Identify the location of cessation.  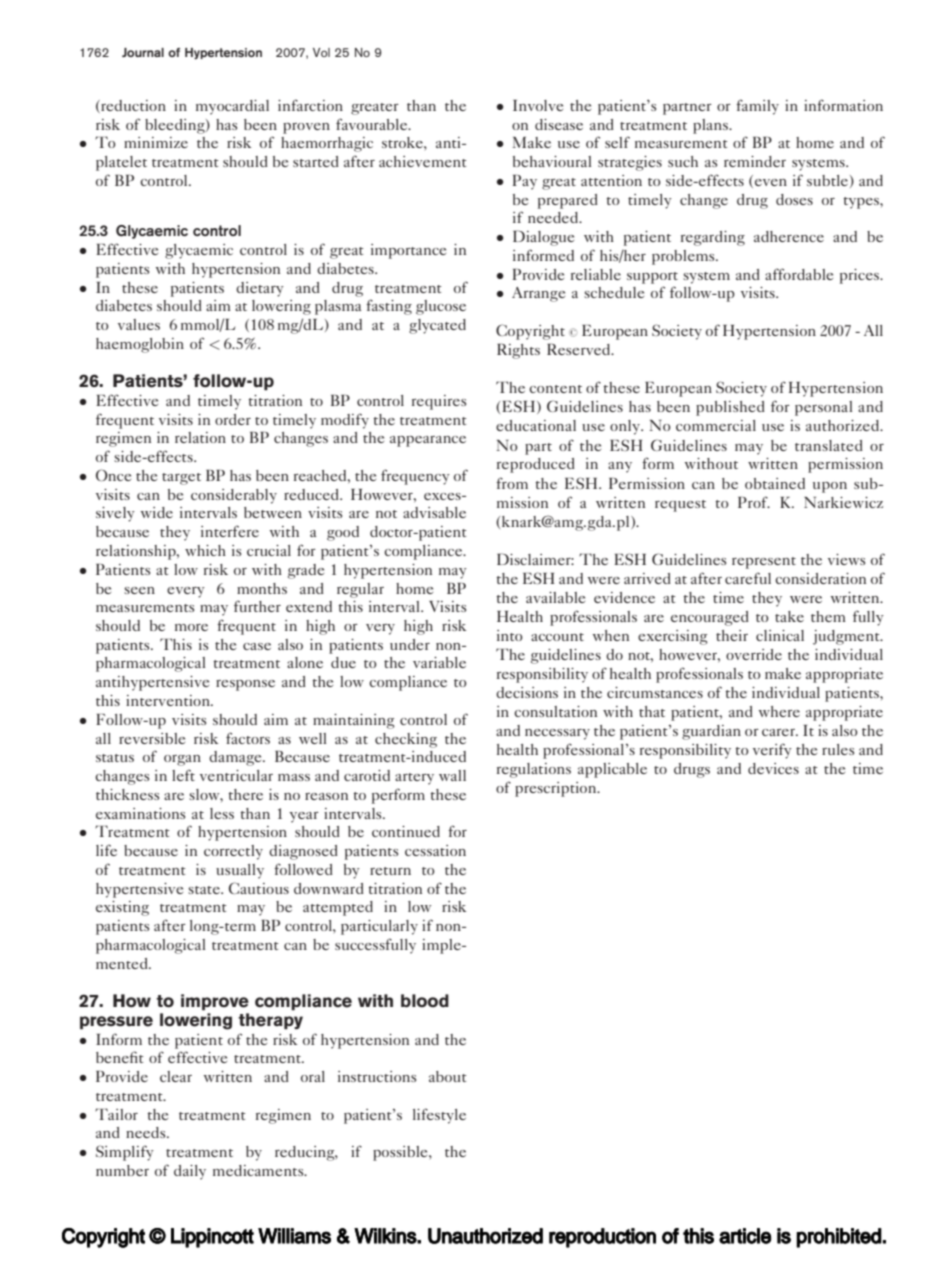
(435, 850).
